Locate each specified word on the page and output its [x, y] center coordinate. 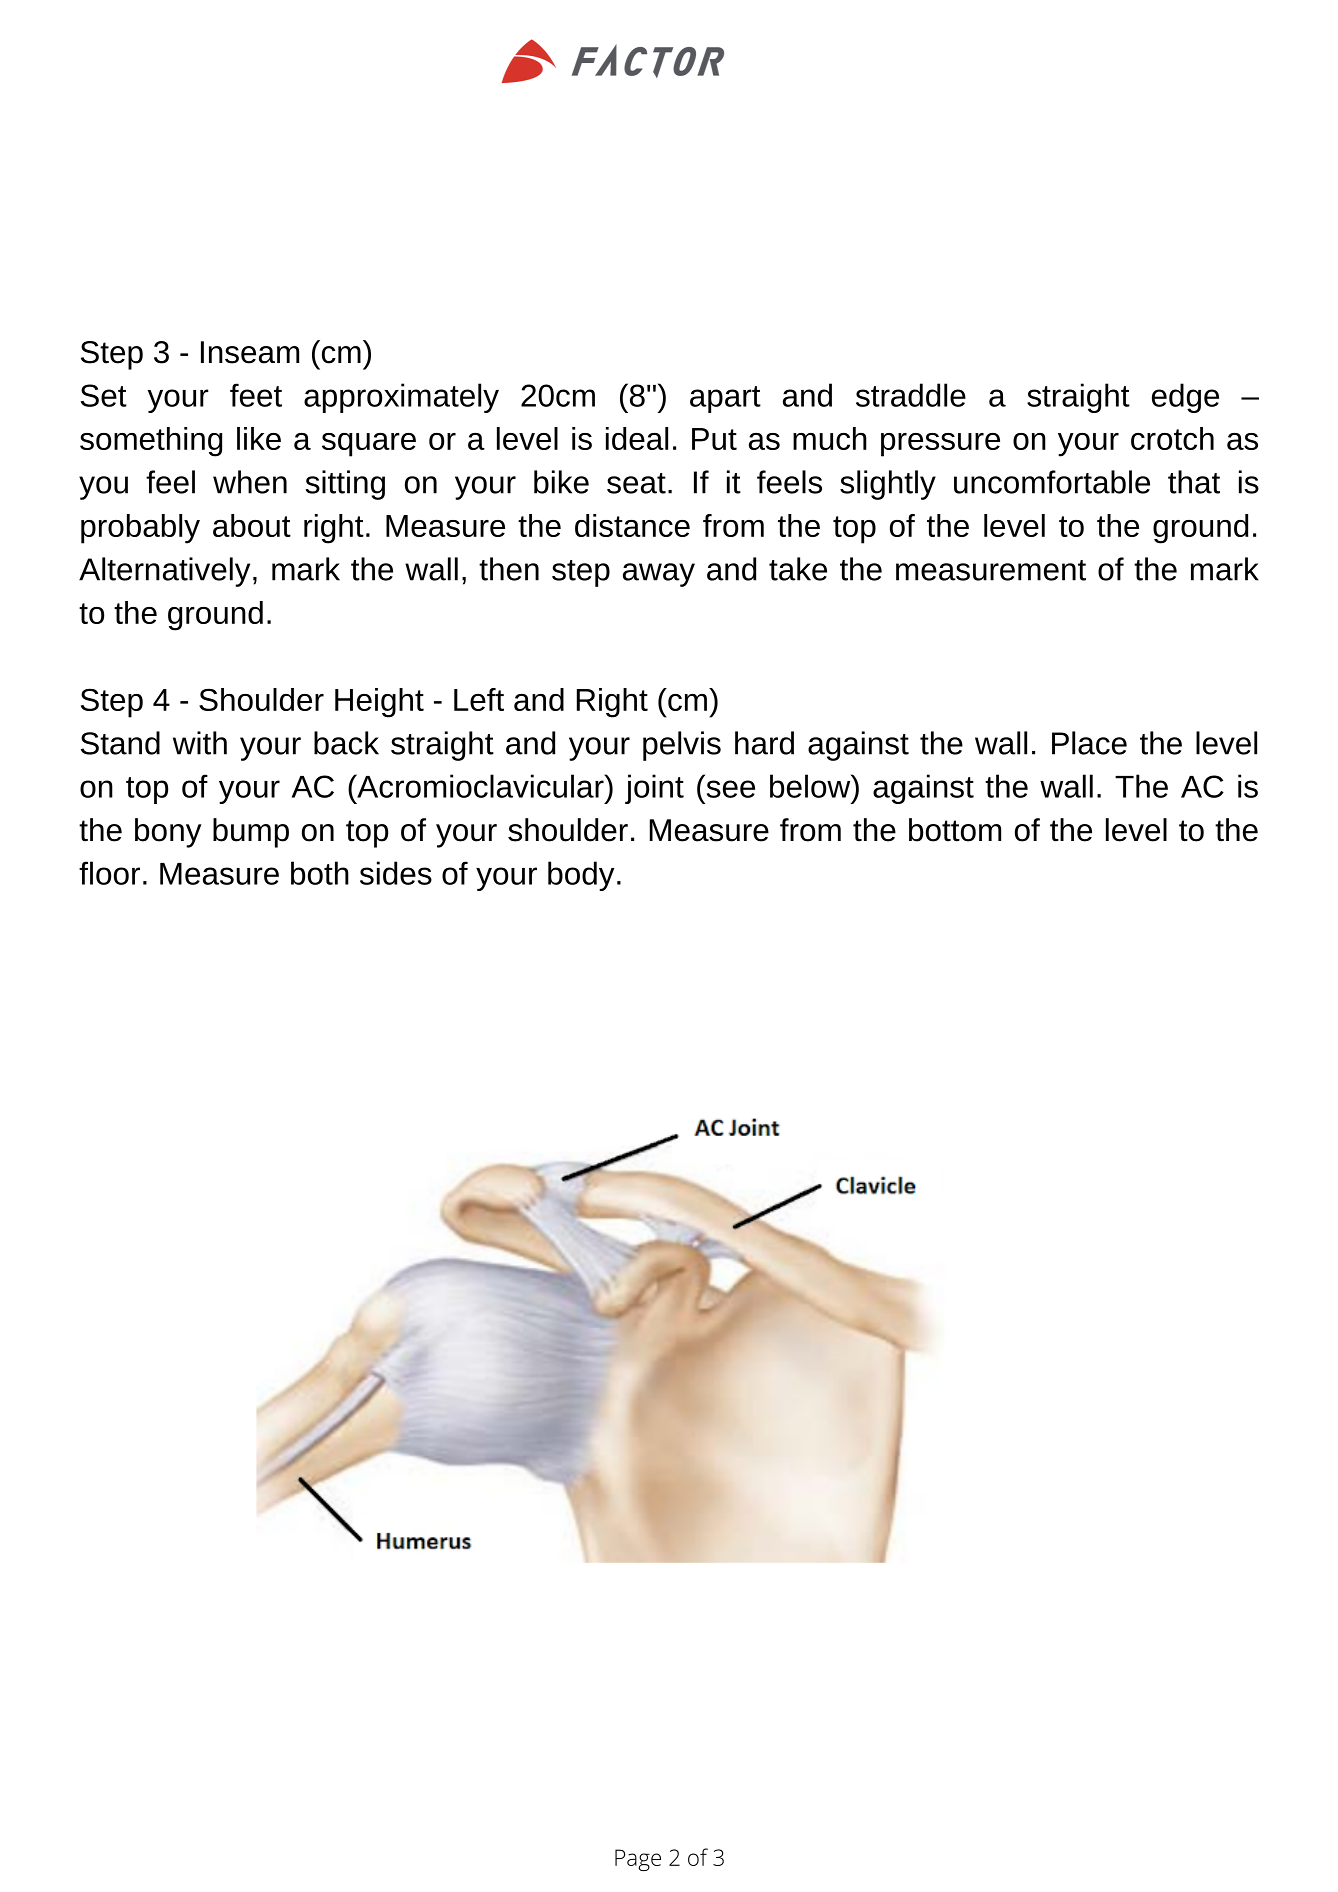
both [320, 873]
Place [1089, 743]
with [200, 743]
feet [256, 395]
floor [109, 873]
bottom [955, 830]
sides [396, 873]
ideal [637, 438]
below [811, 786]
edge [1185, 398]
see [731, 789]
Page [638, 1860]
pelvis [682, 746]
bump [251, 833]
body [581, 876]
